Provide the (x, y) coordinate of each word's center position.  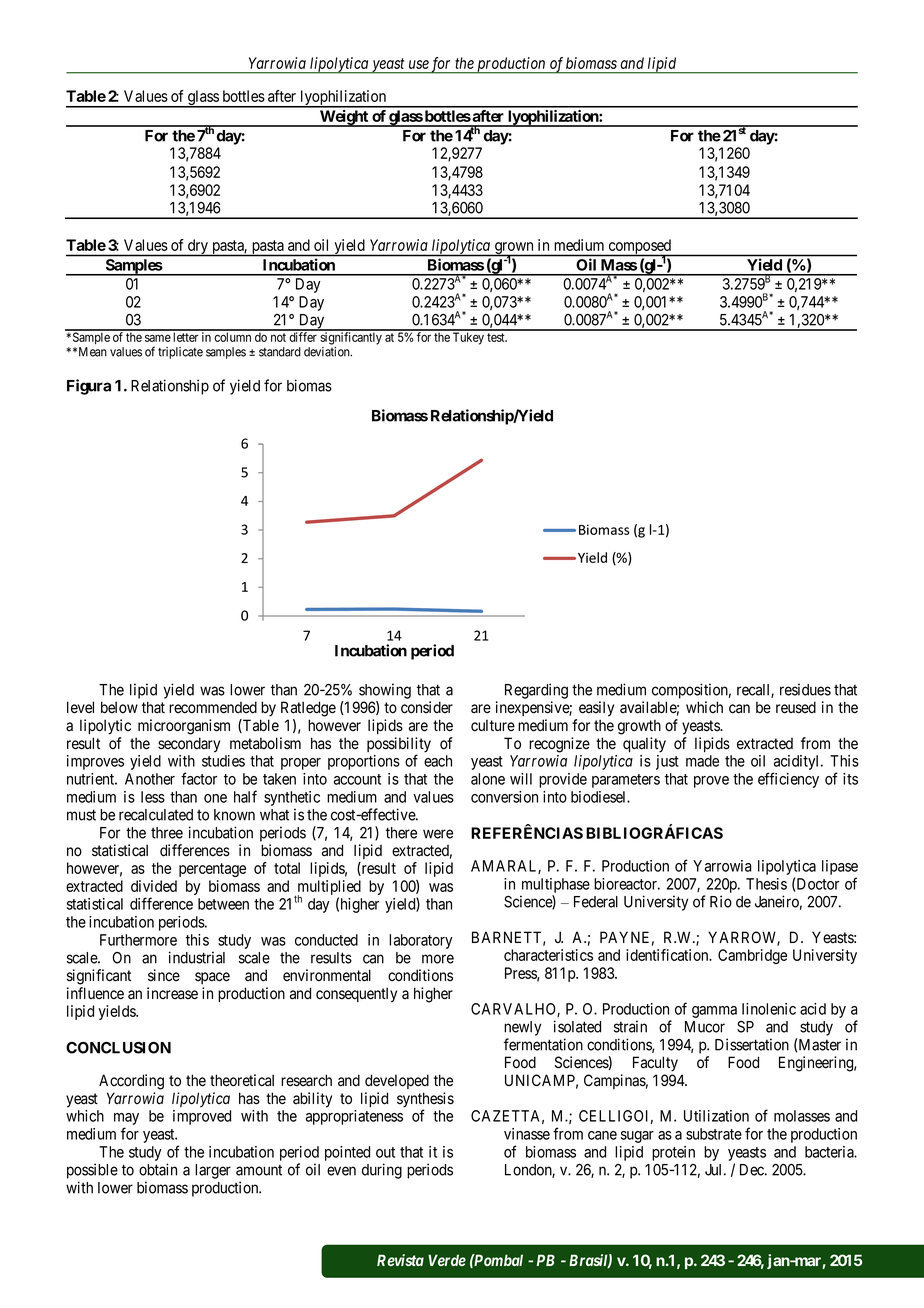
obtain (158, 1169)
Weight (344, 118)
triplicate (180, 353)
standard (280, 352)
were (438, 834)
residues (805, 689)
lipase (840, 867)
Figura (89, 387)
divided (154, 886)
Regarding (536, 691)
